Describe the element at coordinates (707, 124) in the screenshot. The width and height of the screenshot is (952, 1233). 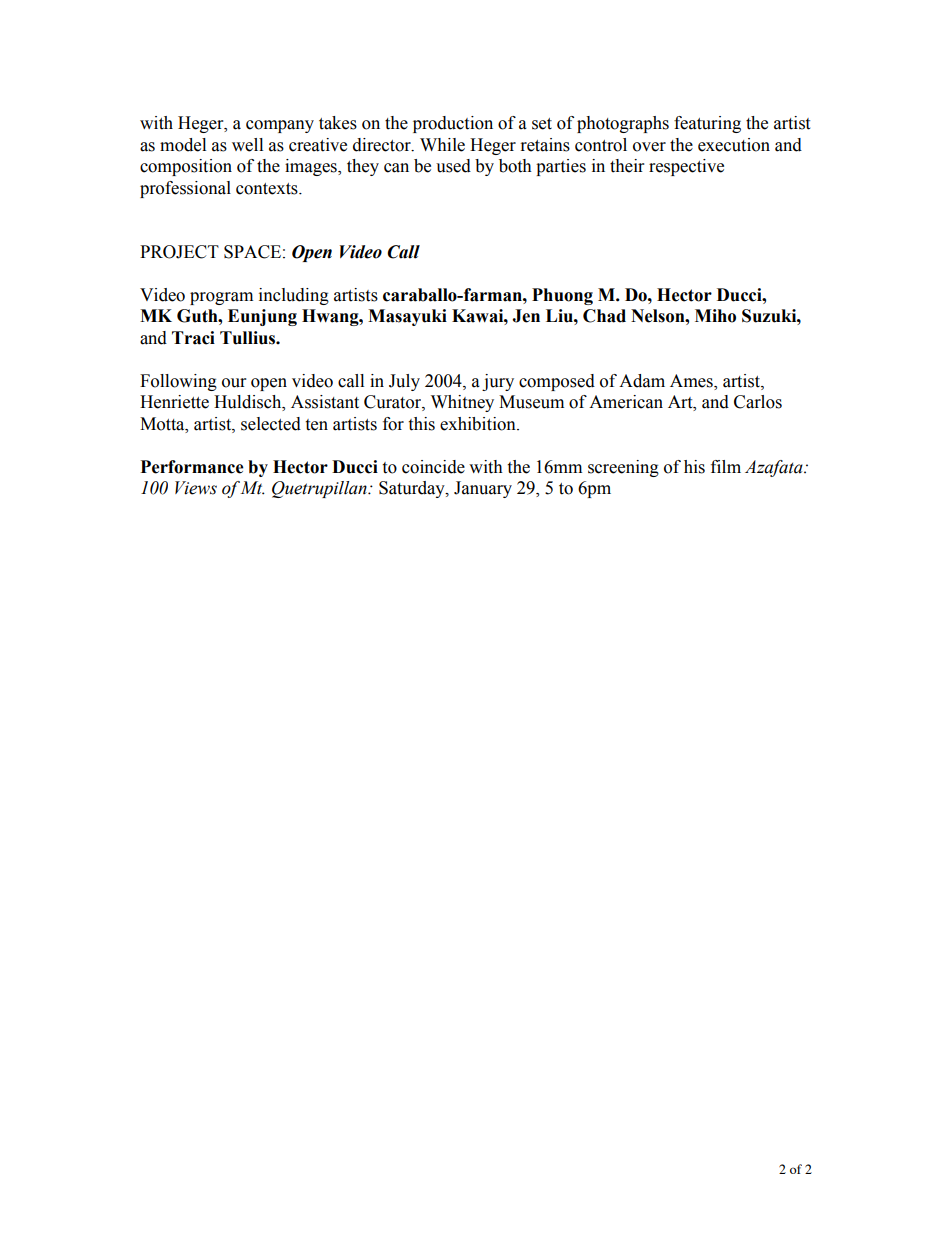
I see `featuring` at that location.
